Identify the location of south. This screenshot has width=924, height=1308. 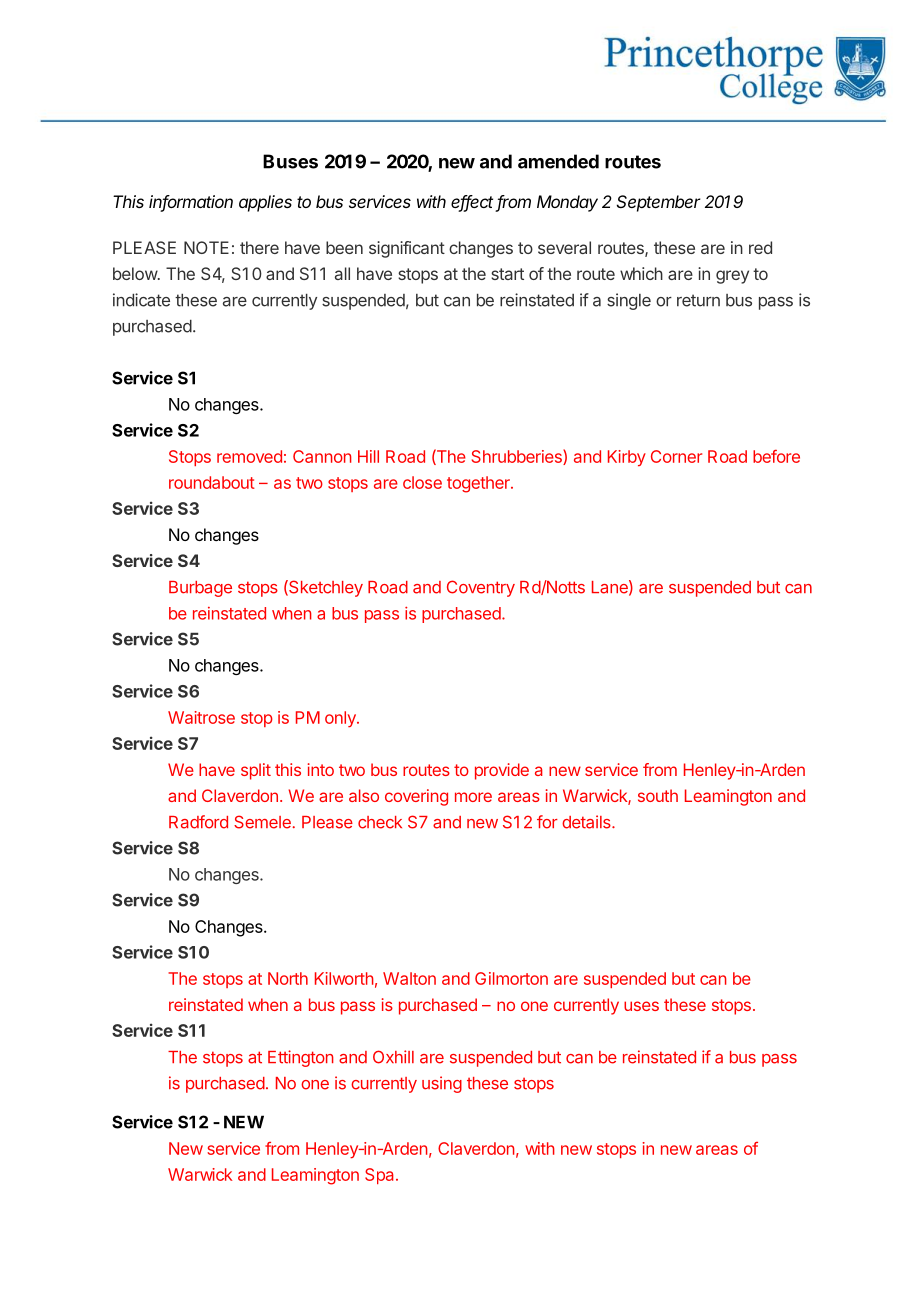
(658, 795).
